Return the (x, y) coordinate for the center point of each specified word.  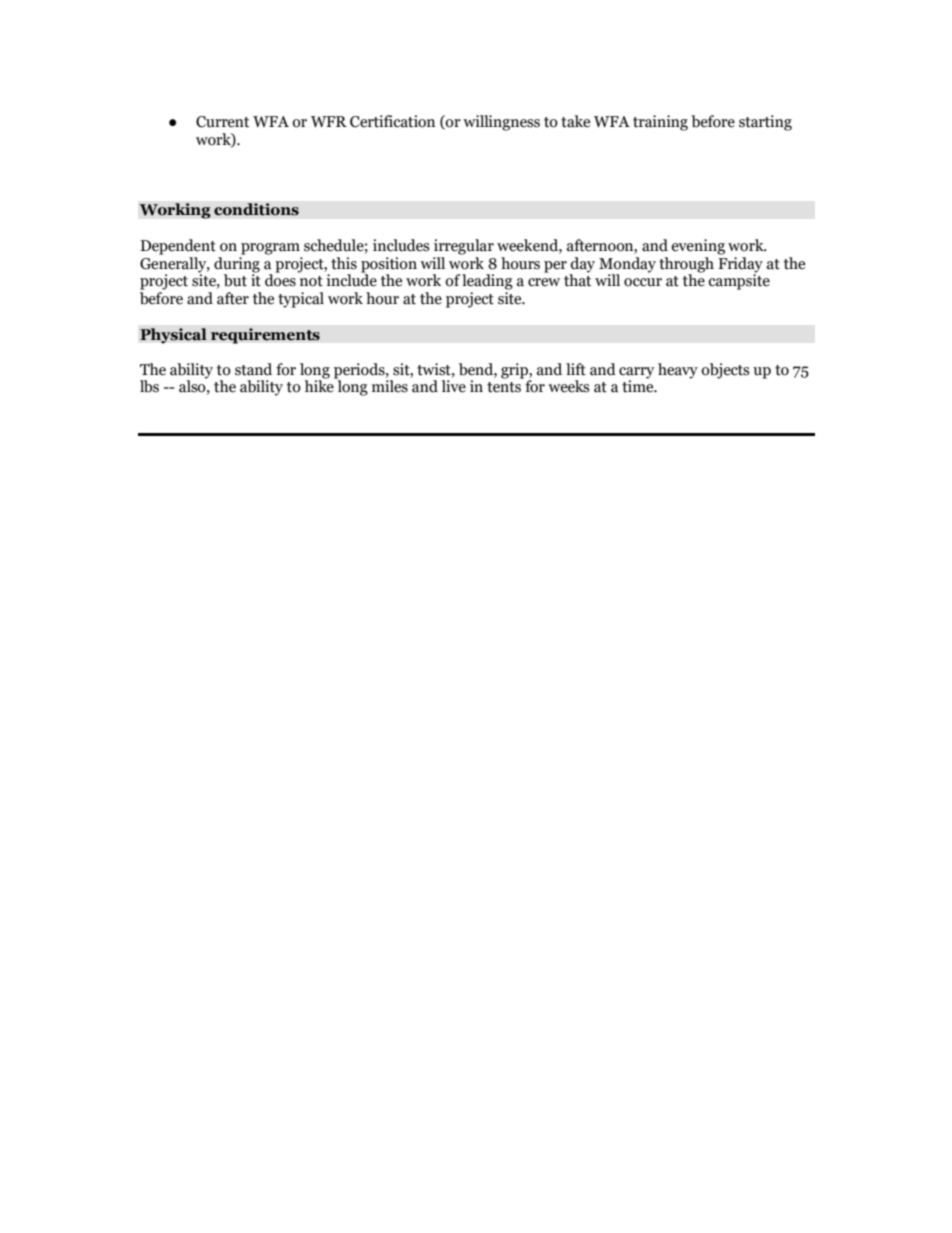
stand (253, 369)
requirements (265, 336)
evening (698, 247)
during (237, 263)
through (686, 265)
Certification (392, 121)
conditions (256, 209)
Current (222, 122)
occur (643, 282)
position (389, 265)
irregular (464, 247)
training (660, 123)
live (454, 386)
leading (487, 282)
